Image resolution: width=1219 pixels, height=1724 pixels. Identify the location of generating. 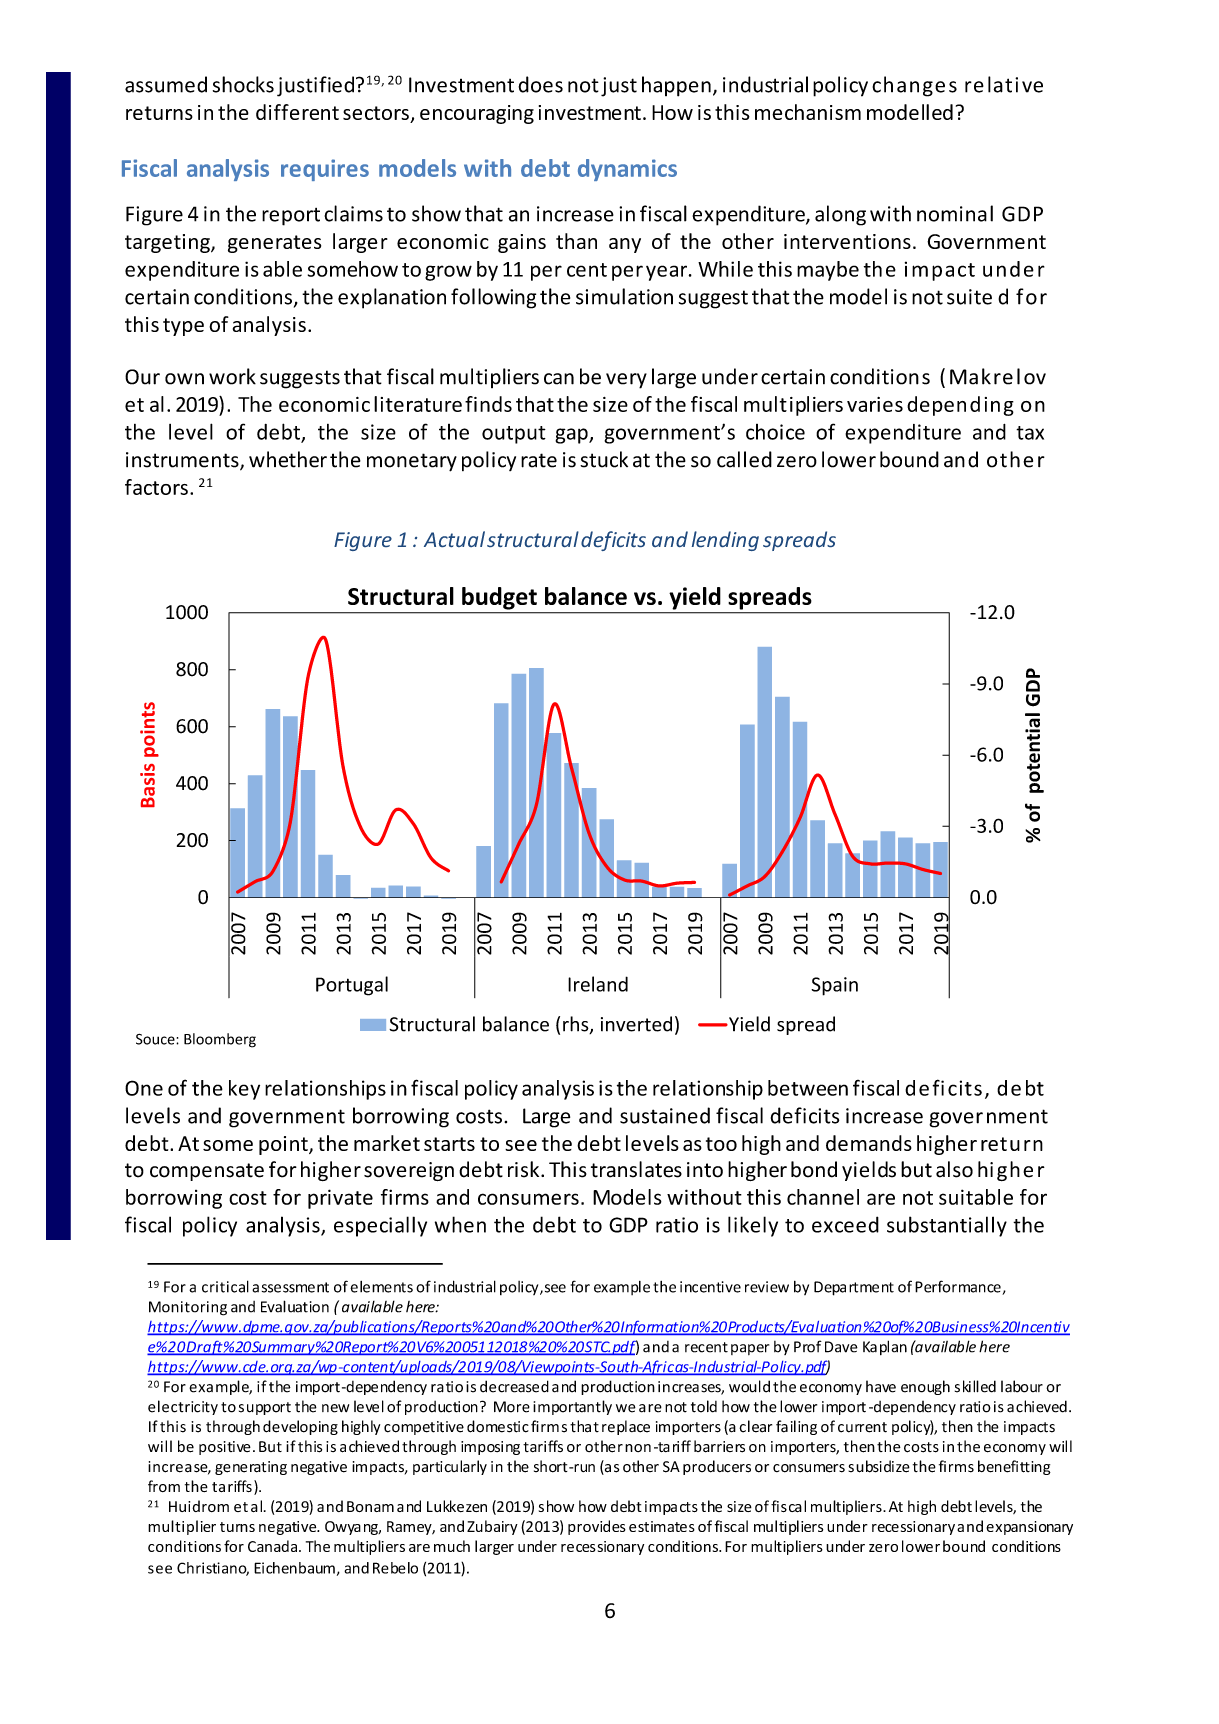
(251, 1468).
